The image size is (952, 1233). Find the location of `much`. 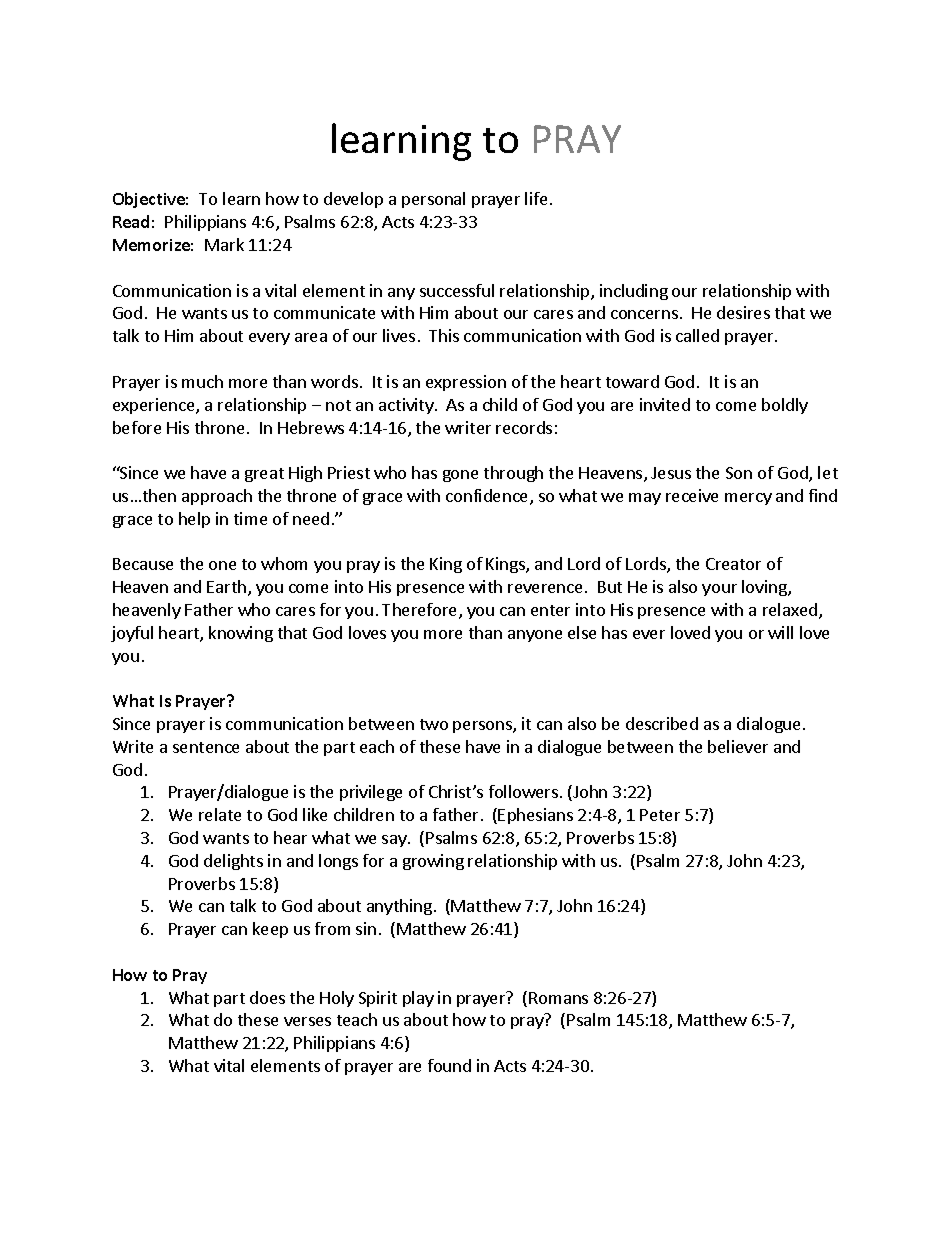

much is located at coordinates (202, 381).
